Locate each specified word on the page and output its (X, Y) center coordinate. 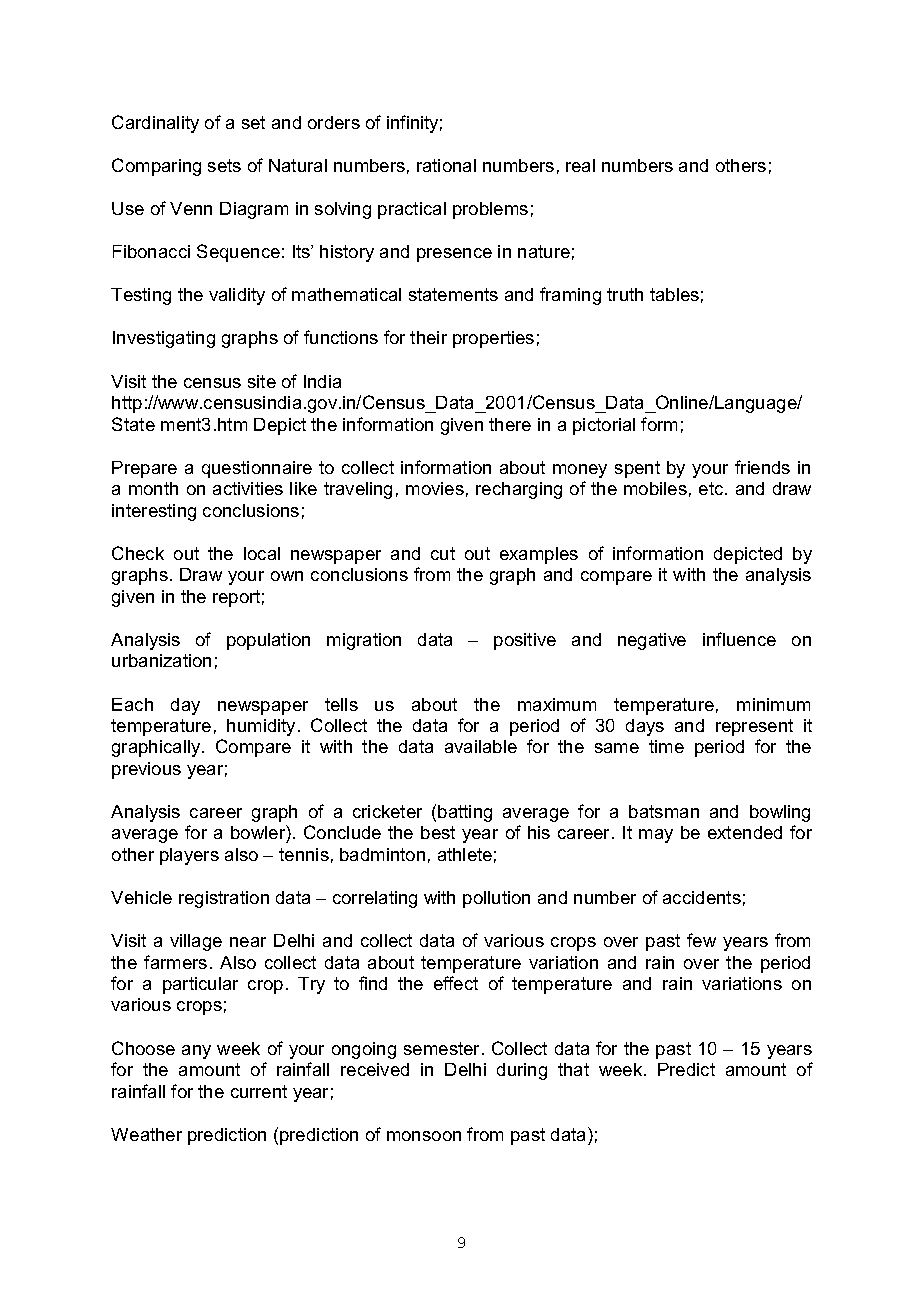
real (580, 165)
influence (739, 639)
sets (224, 165)
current (259, 1091)
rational (446, 165)
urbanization (161, 660)
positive (525, 641)
